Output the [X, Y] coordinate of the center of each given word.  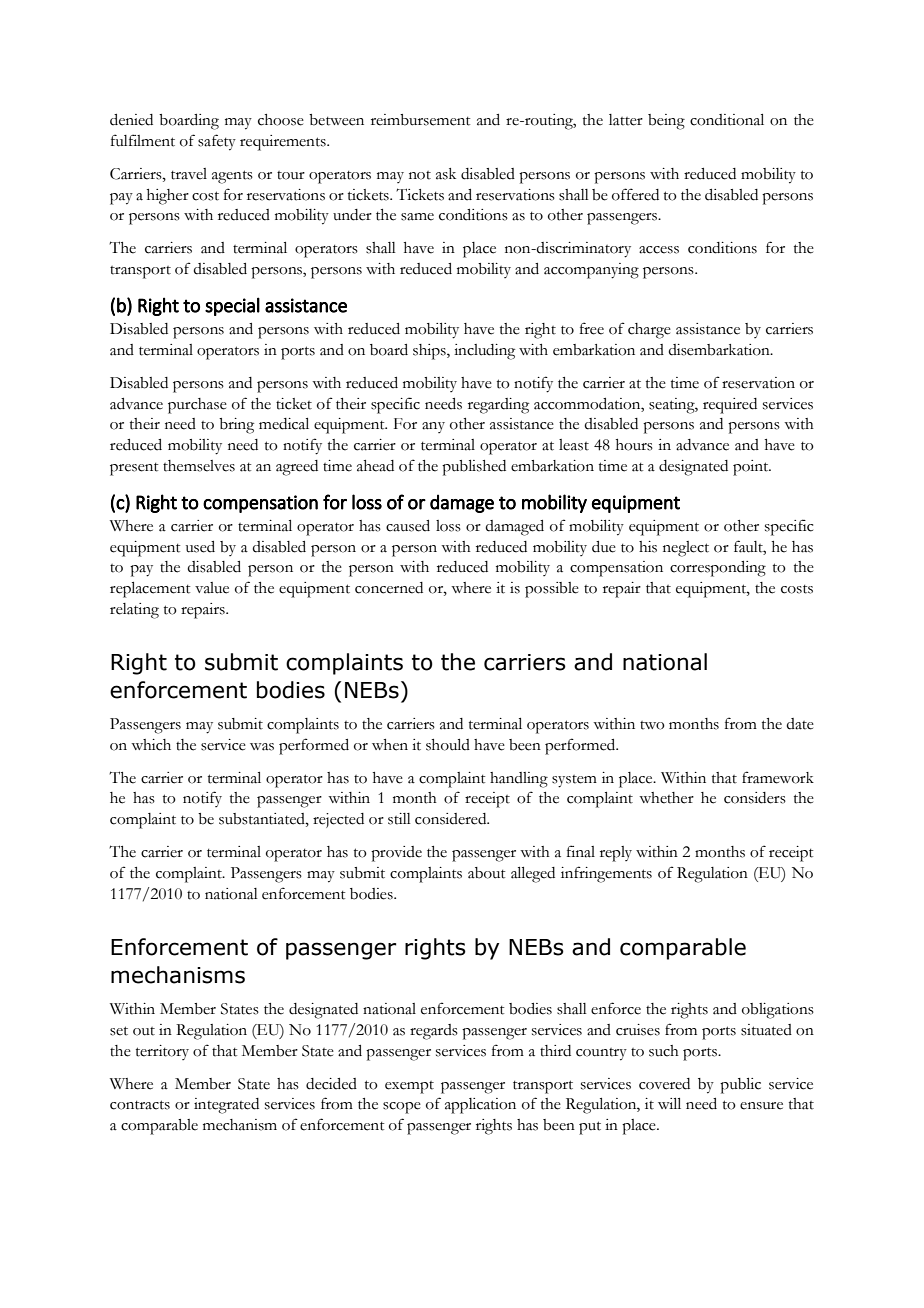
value [212, 588]
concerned [389, 588]
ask [446, 174]
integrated [226, 1106]
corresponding [718, 569]
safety [217, 142]
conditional [727, 120]
